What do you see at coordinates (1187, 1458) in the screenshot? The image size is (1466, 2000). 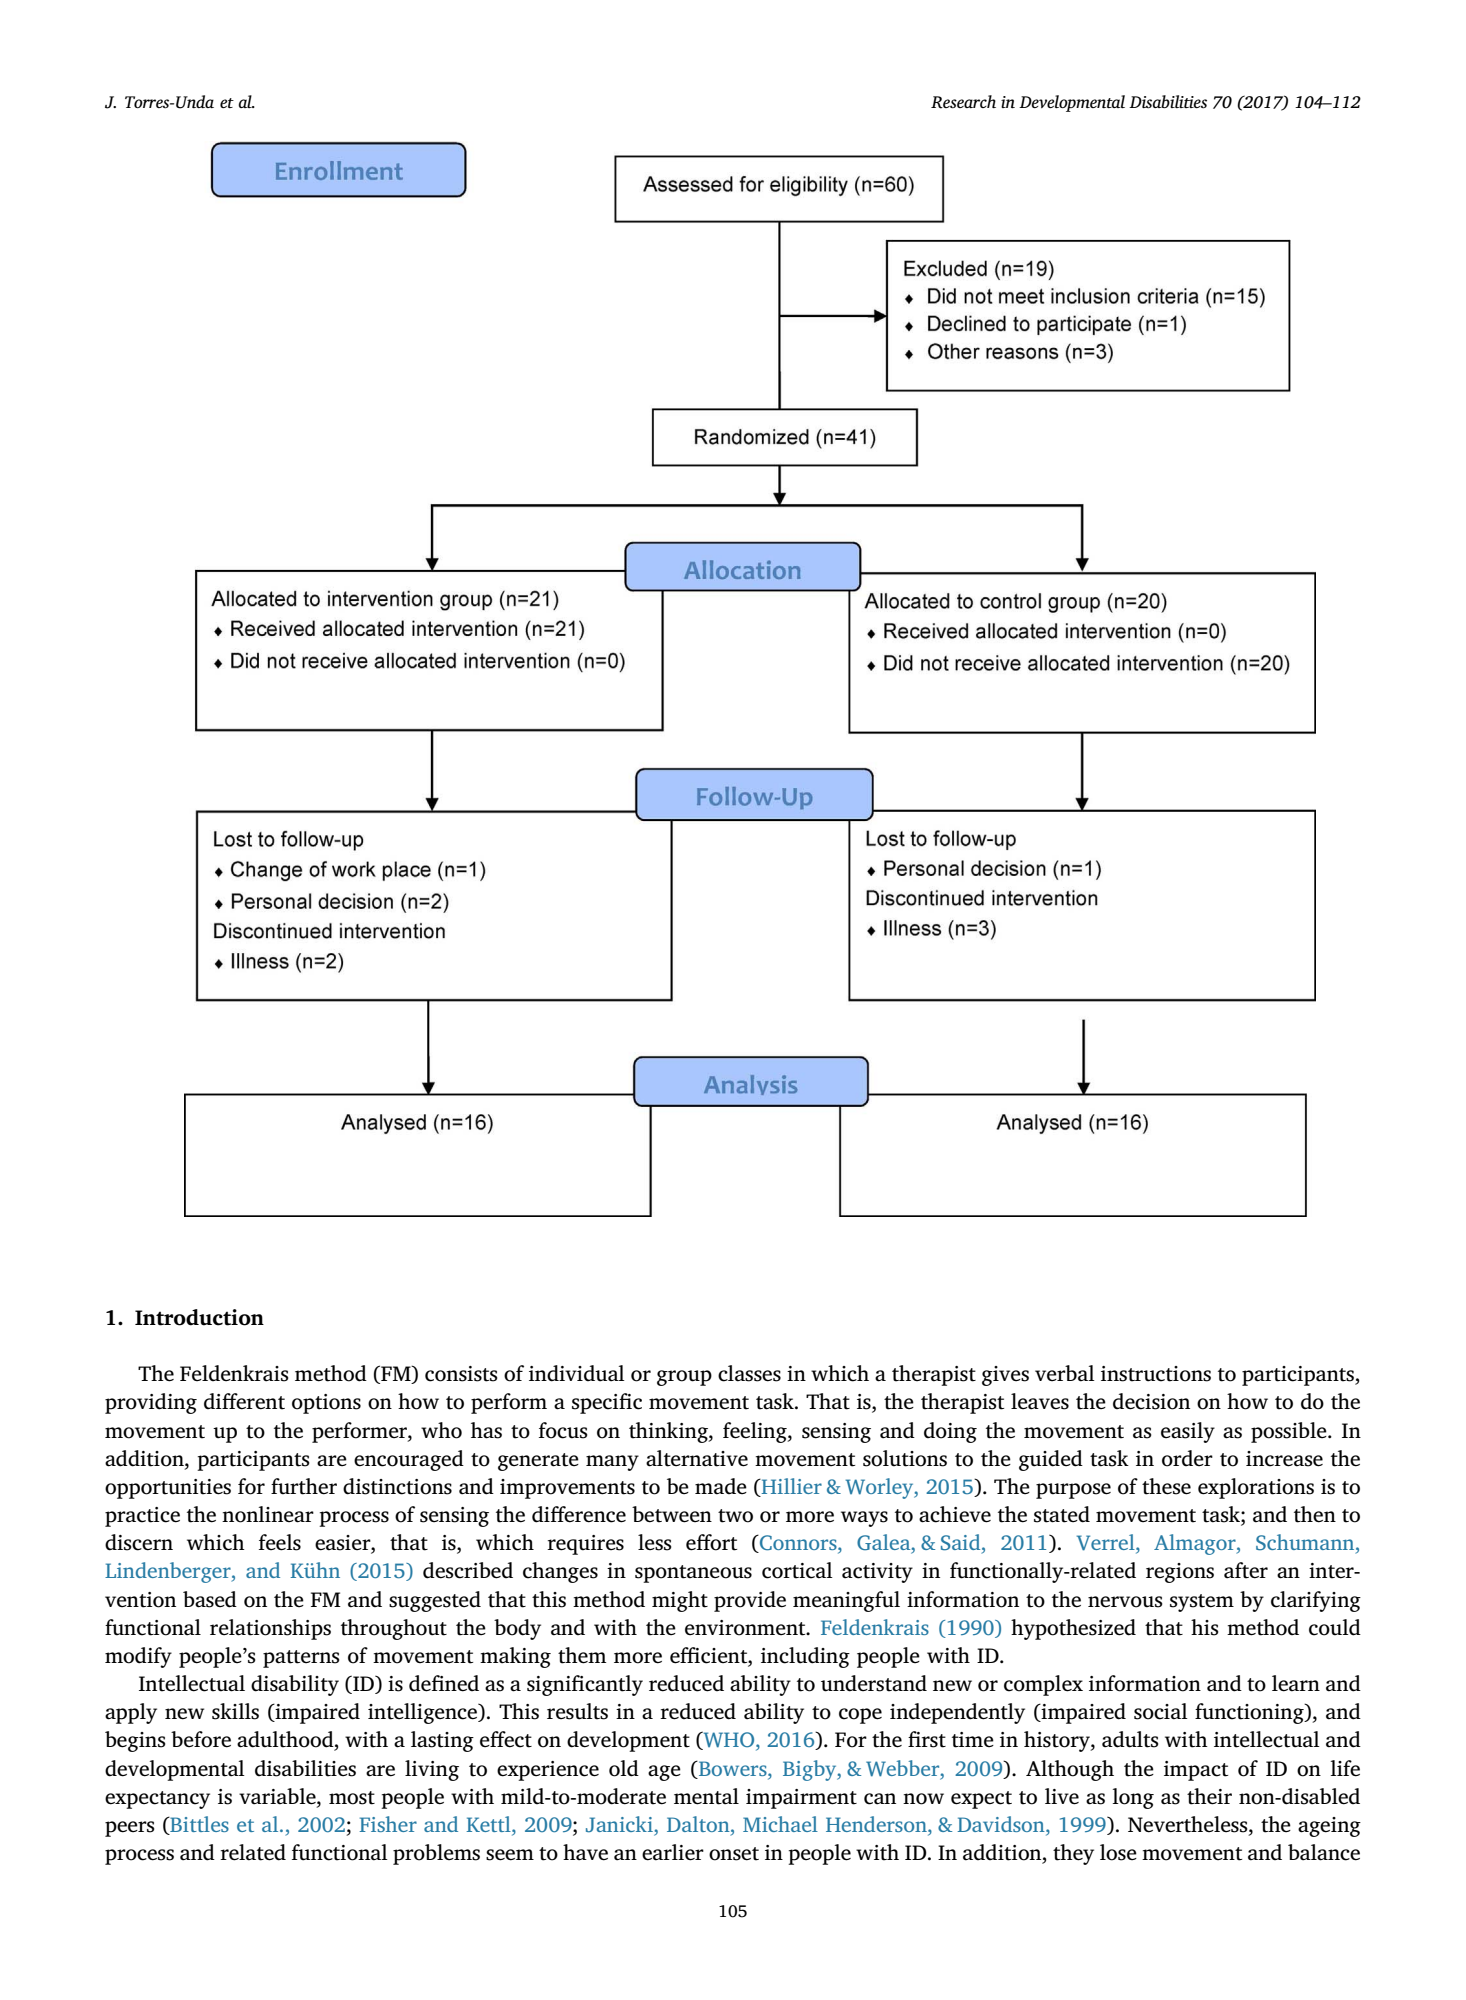 I see `order` at bounding box center [1187, 1458].
